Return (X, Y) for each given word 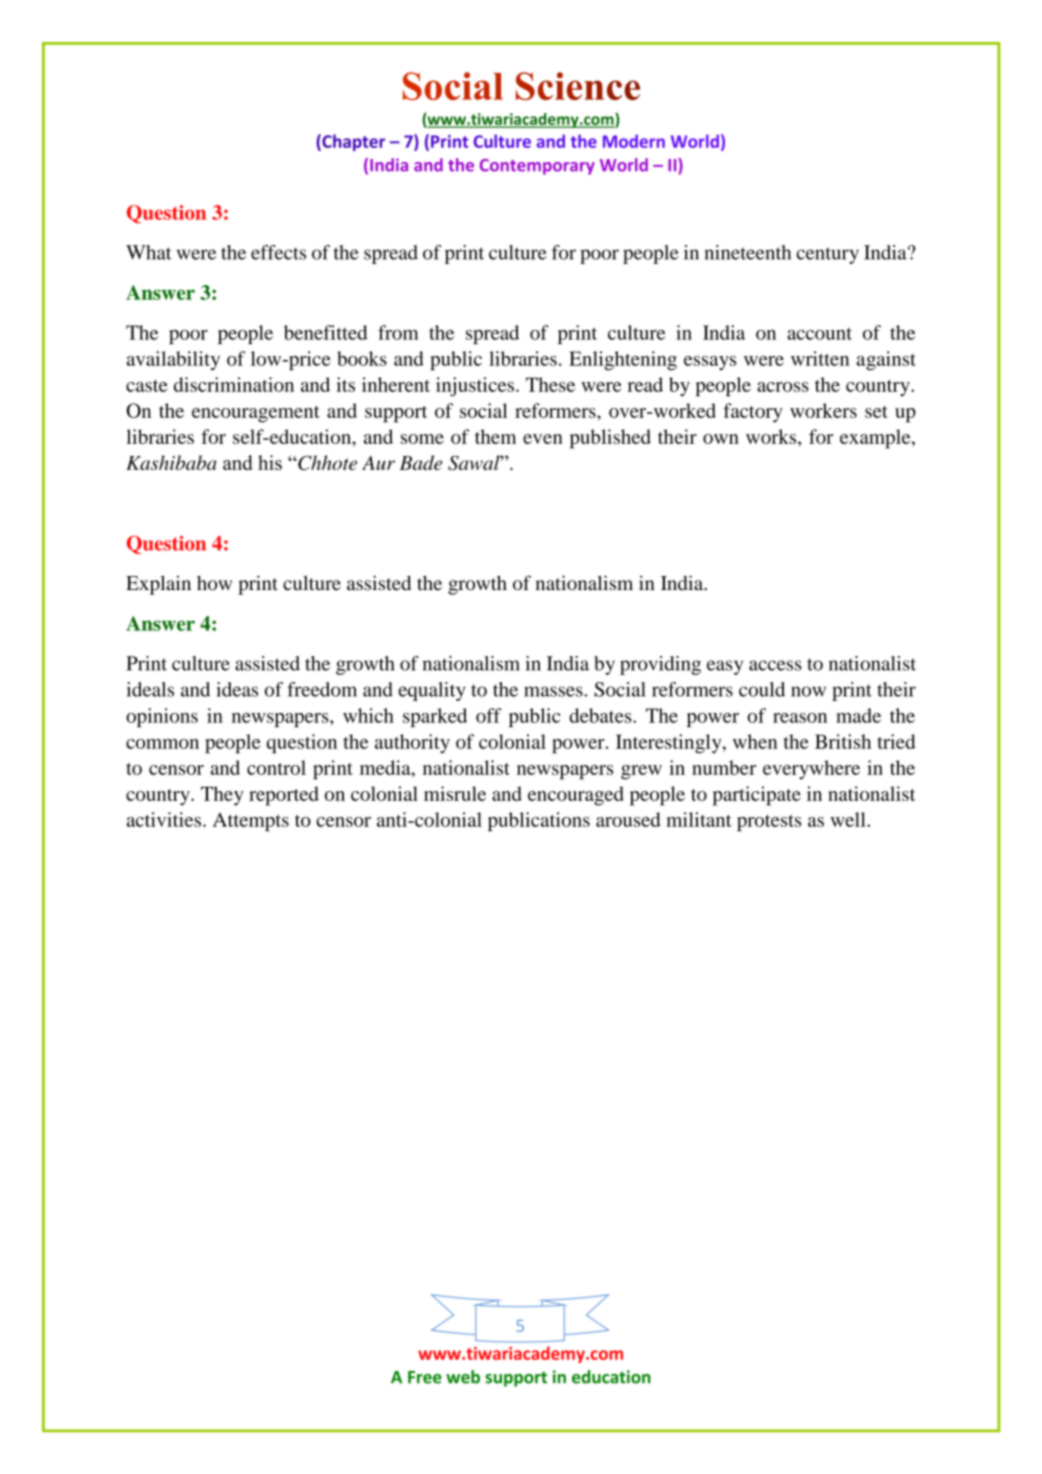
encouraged (576, 796)
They (222, 796)
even (543, 439)
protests (769, 823)
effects (278, 252)
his (270, 462)
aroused (628, 819)
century (827, 255)
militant (699, 819)
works (772, 436)
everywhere (811, 770)
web (463, 1377)
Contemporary (537, 167)
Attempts (251, 821)
